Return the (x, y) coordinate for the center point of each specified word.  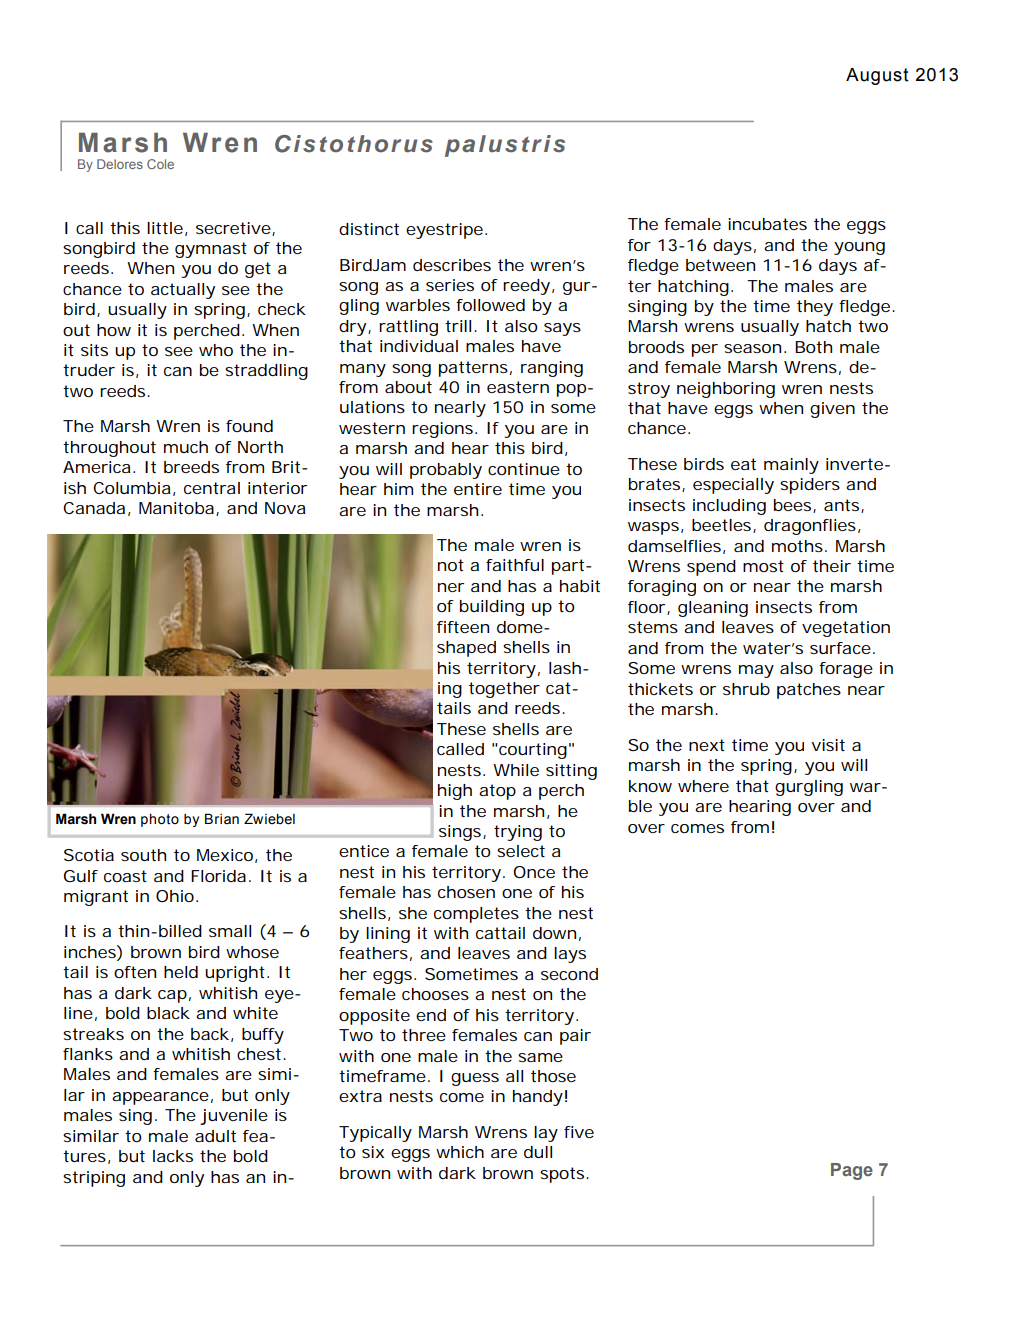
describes (452, 265)
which (460, 1152)
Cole (160, 164)
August (877, 76)
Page (852, 1171)
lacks (173, 1156)
